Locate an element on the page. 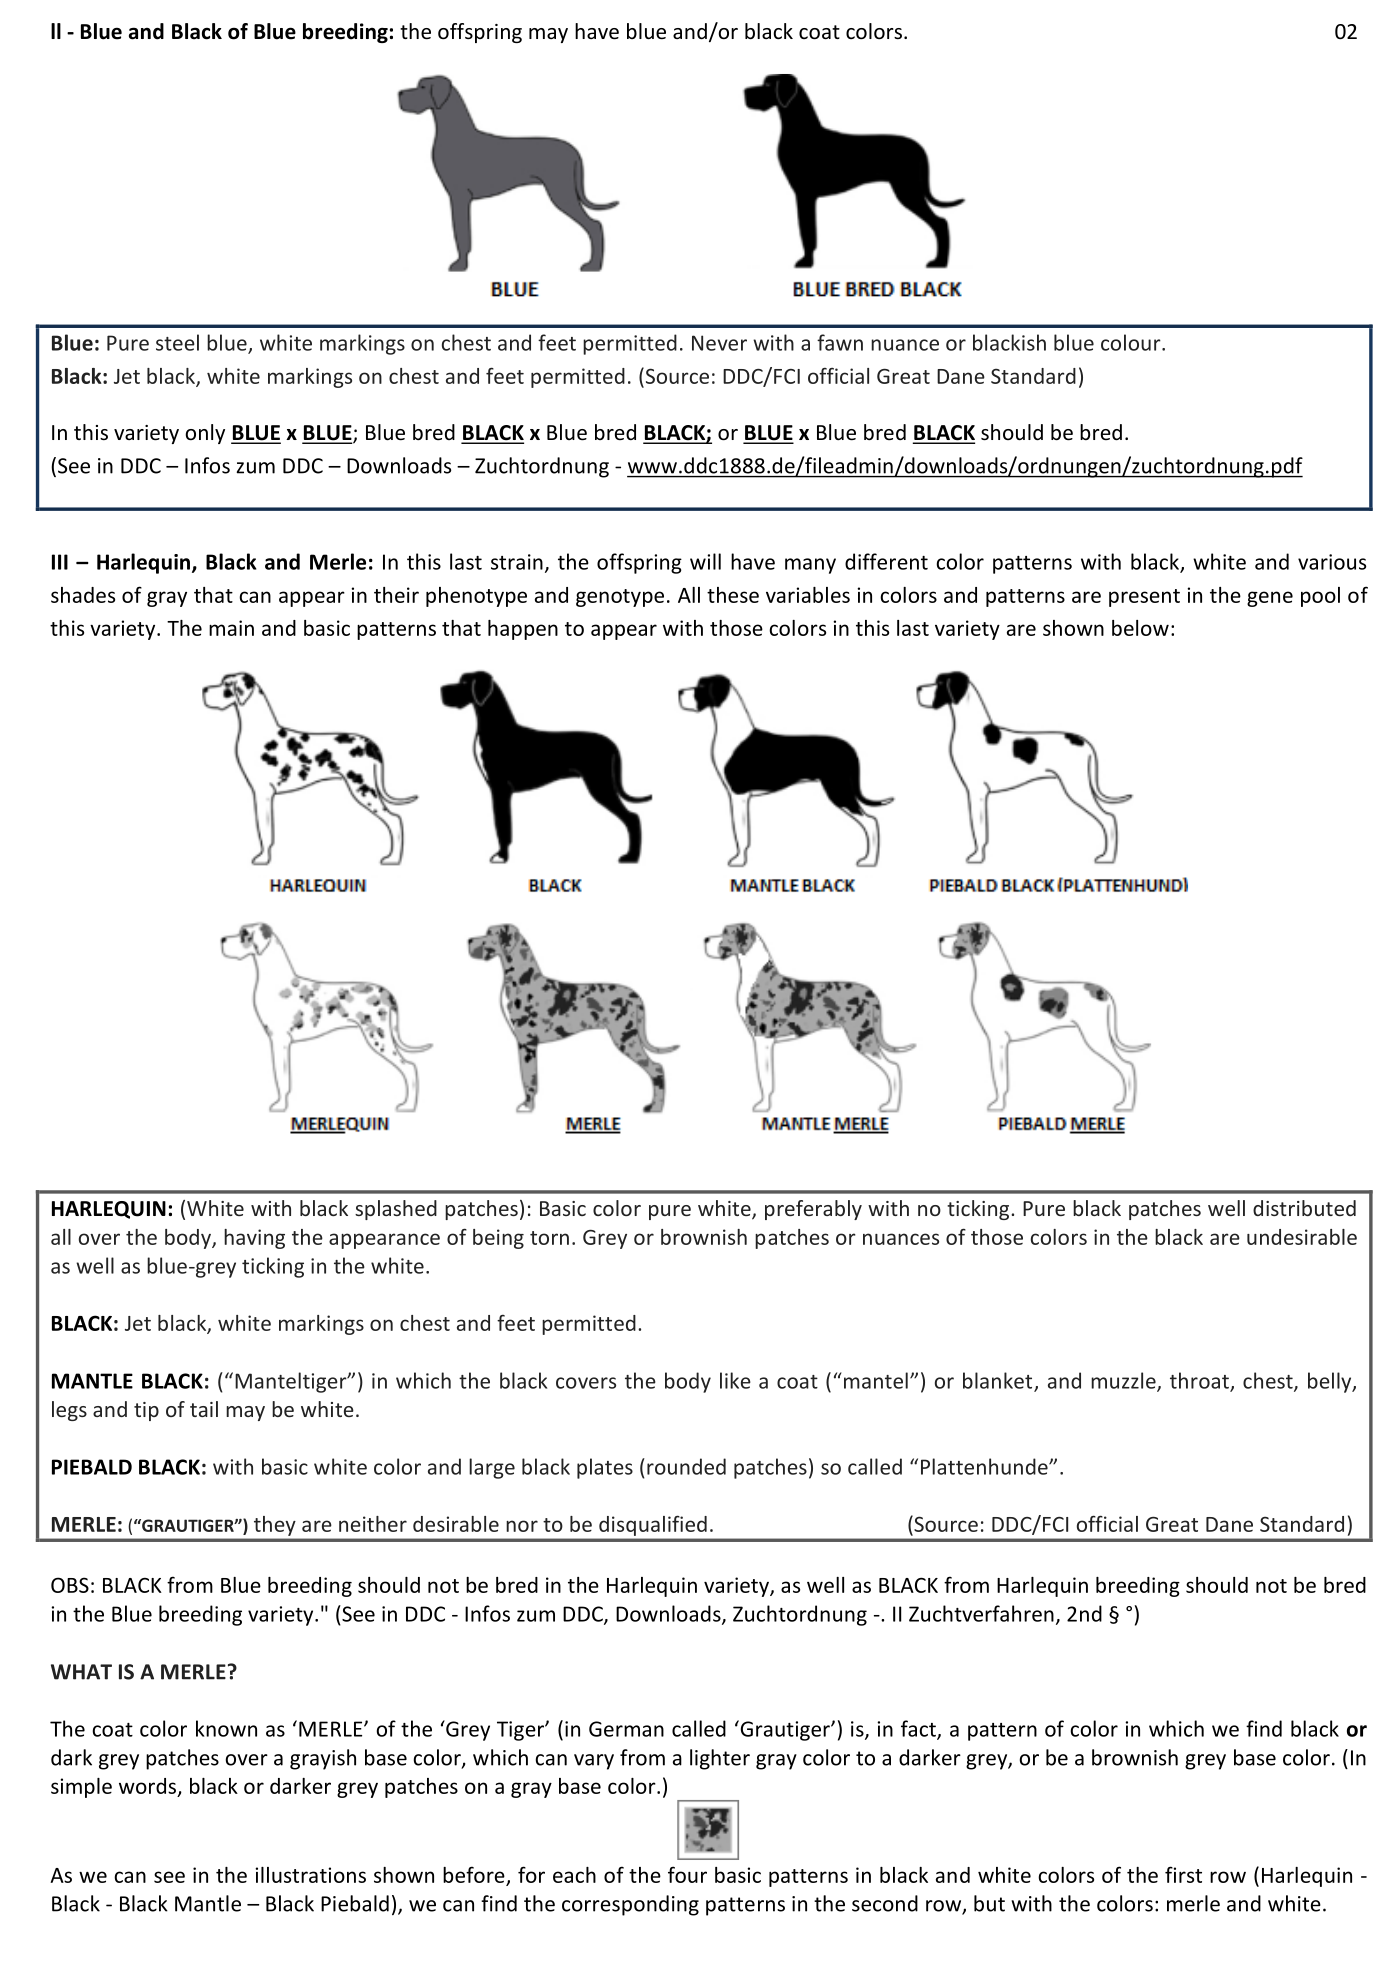 The image size is (1400, 1980). illustrations is located at coordinates (310, 1875).
